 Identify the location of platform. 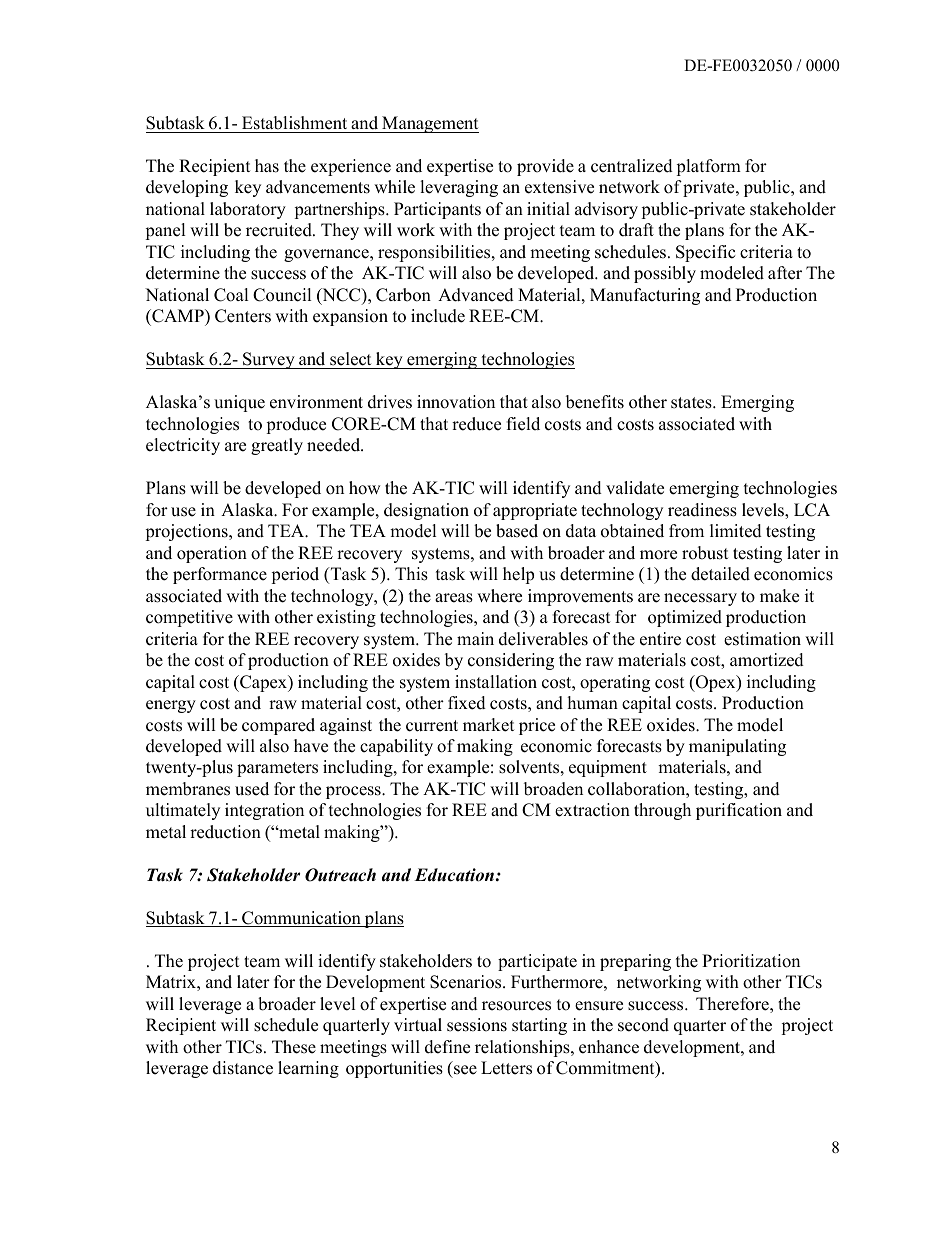
(708, 167).
